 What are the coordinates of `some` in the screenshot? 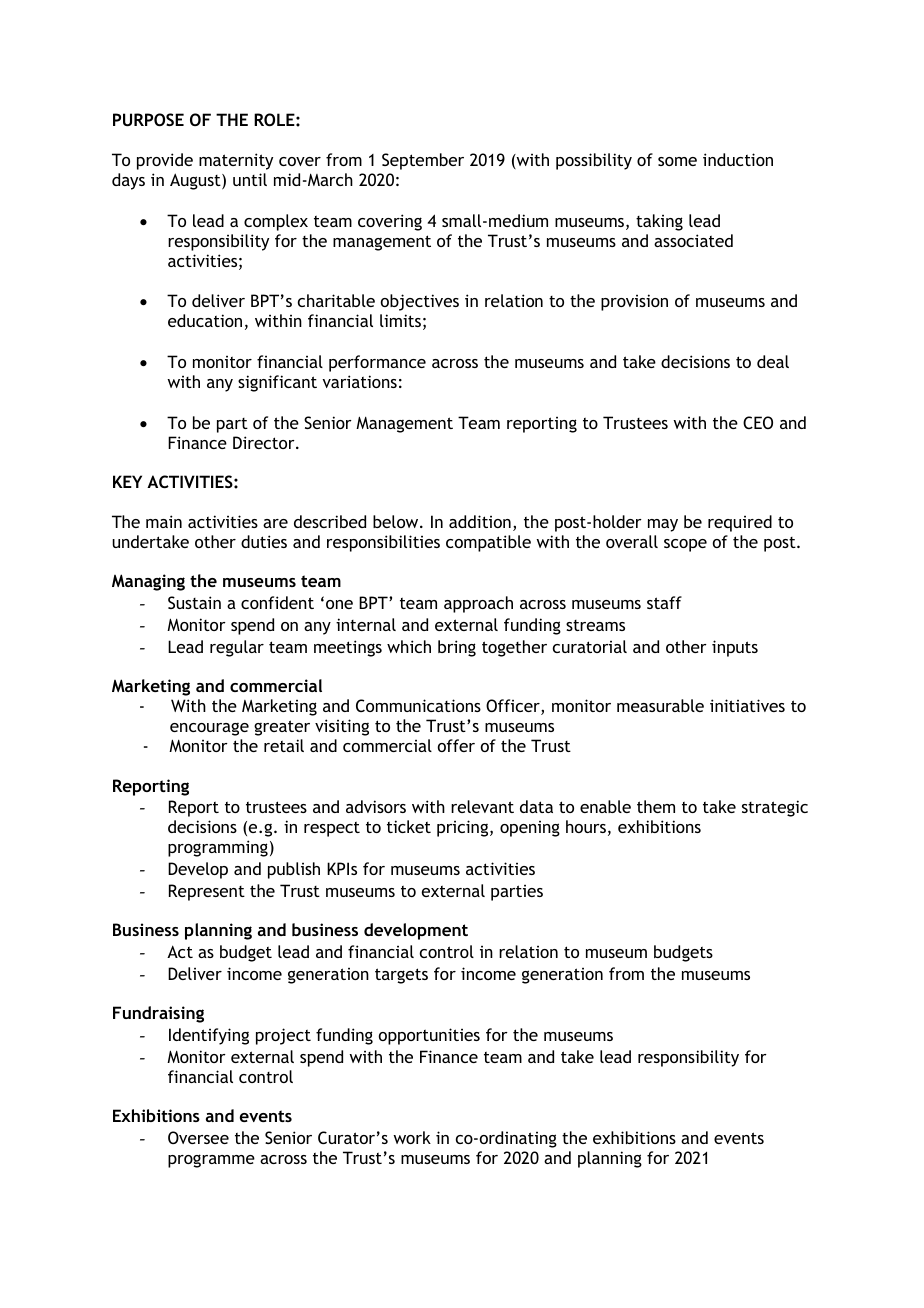 It's located at (677, 161).
